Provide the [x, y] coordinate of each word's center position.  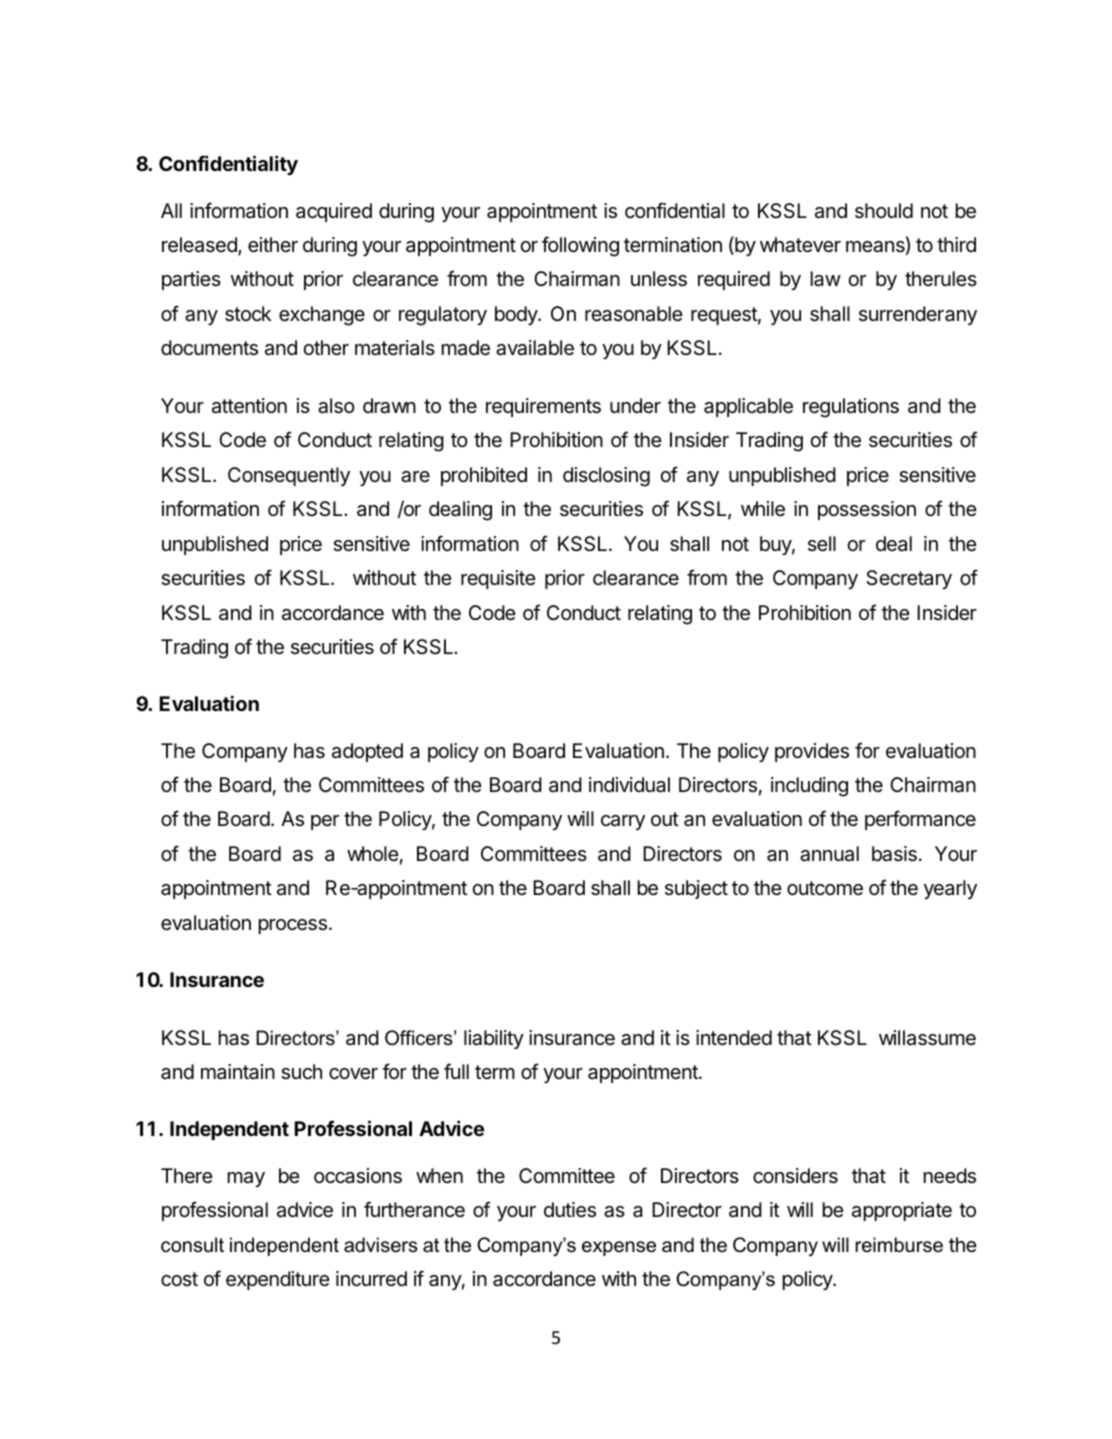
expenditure [278, 1280]
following [580, 246]
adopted [367, 752]
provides [812, 752]
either [273, 244]
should [884, 211]
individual [629, 785]
